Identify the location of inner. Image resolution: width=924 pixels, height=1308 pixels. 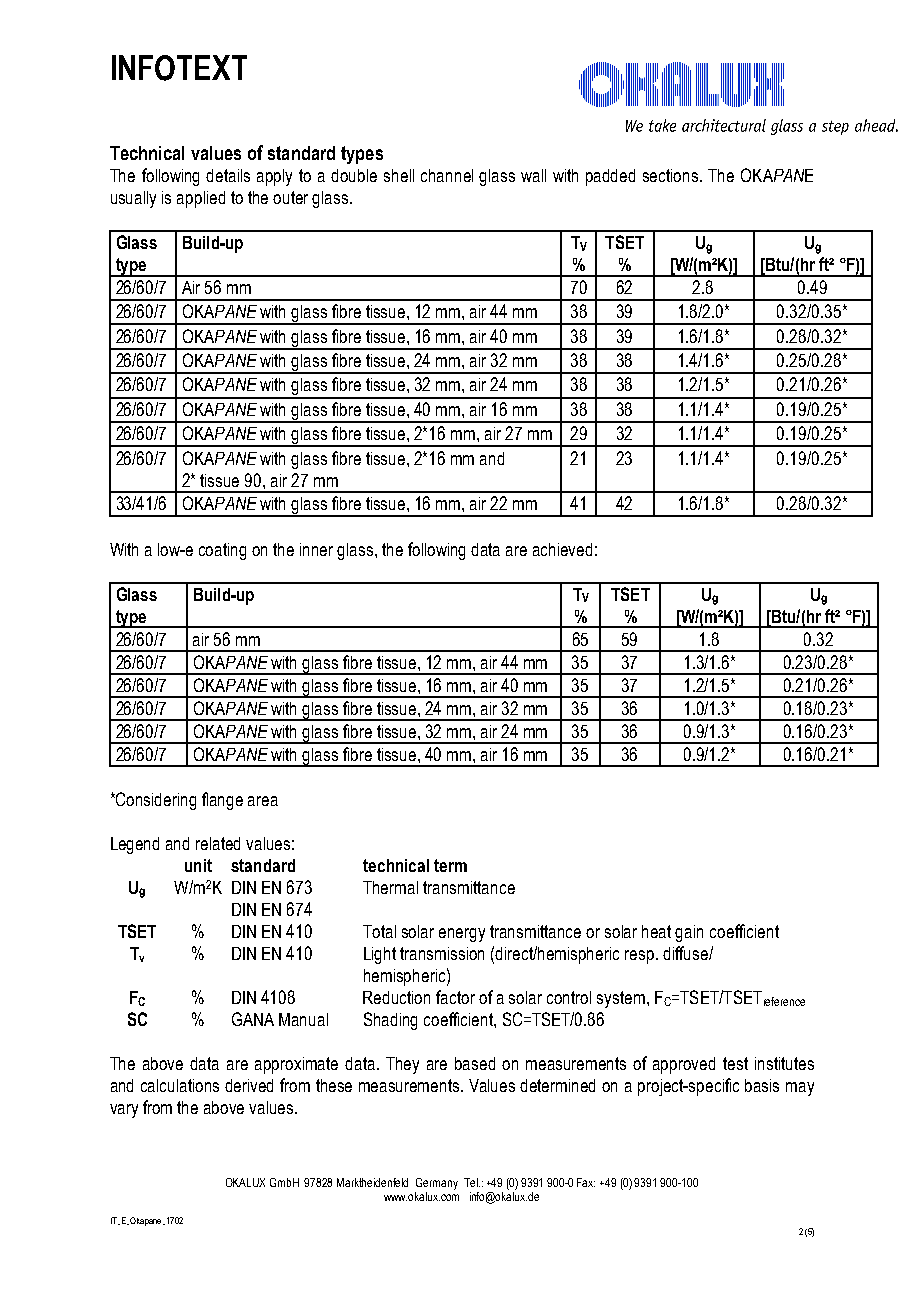
(316, 549).
